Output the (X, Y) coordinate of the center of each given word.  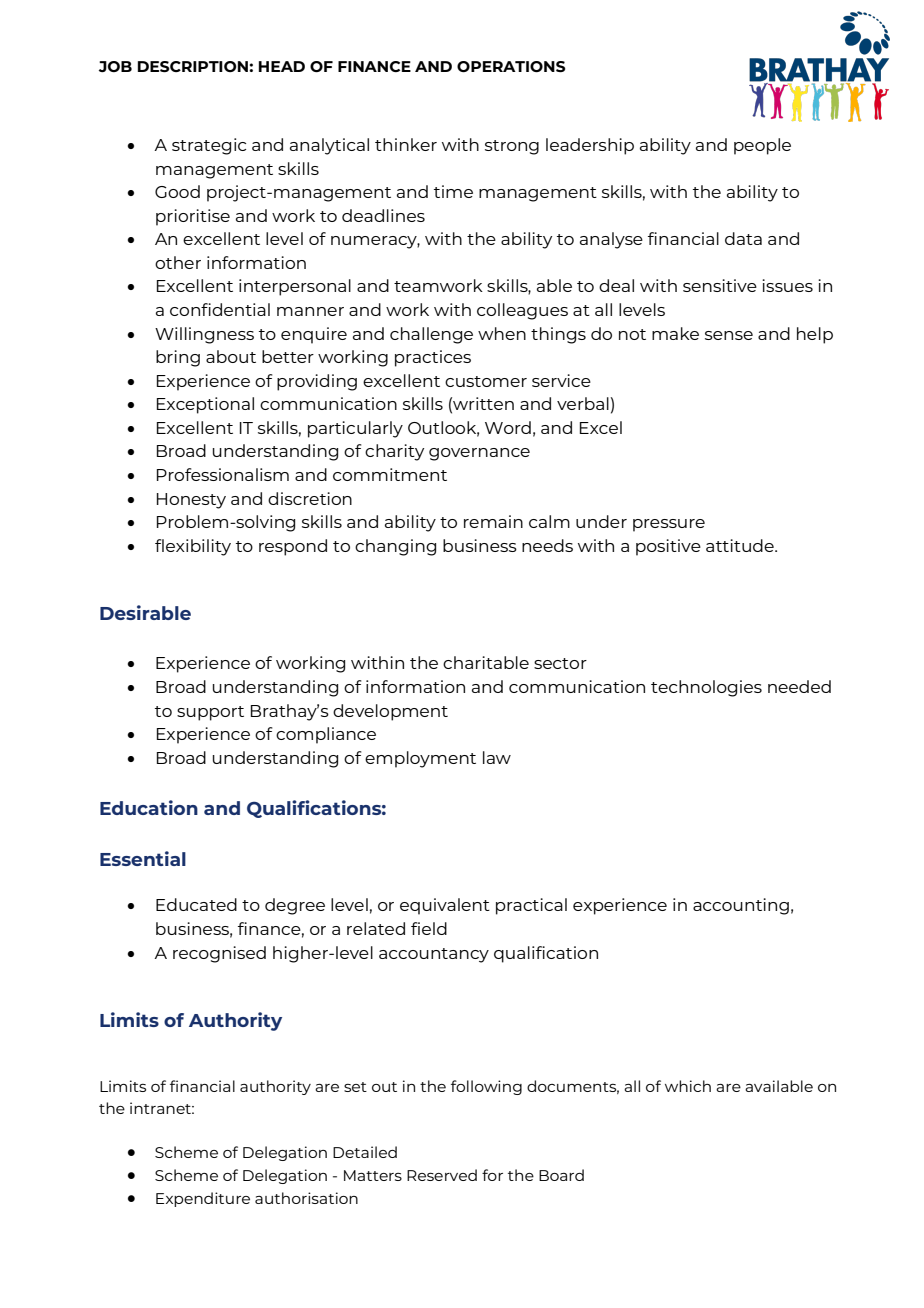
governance (479, 454)
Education (149, 807)
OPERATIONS (511, 66)
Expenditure (203, 1199)
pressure (669, 525)
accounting (741, 906)
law (497, 757)
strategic (209, 146)
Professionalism (223, 474)
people (762, 146)
